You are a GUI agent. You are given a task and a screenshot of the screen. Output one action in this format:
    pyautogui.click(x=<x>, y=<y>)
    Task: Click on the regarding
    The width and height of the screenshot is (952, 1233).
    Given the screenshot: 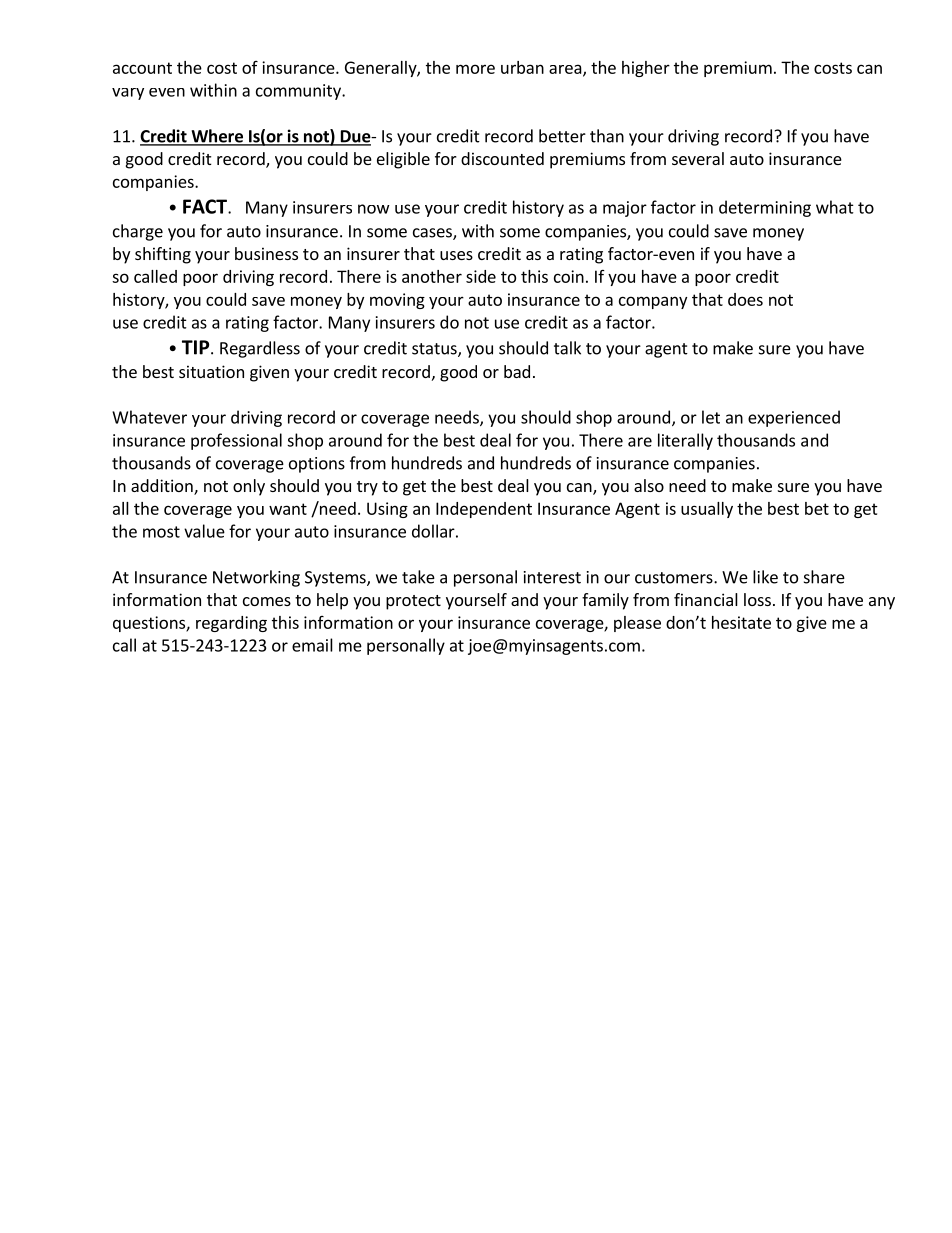 What is the action you would take?
    pyautogui.click(x=231, y=624)
